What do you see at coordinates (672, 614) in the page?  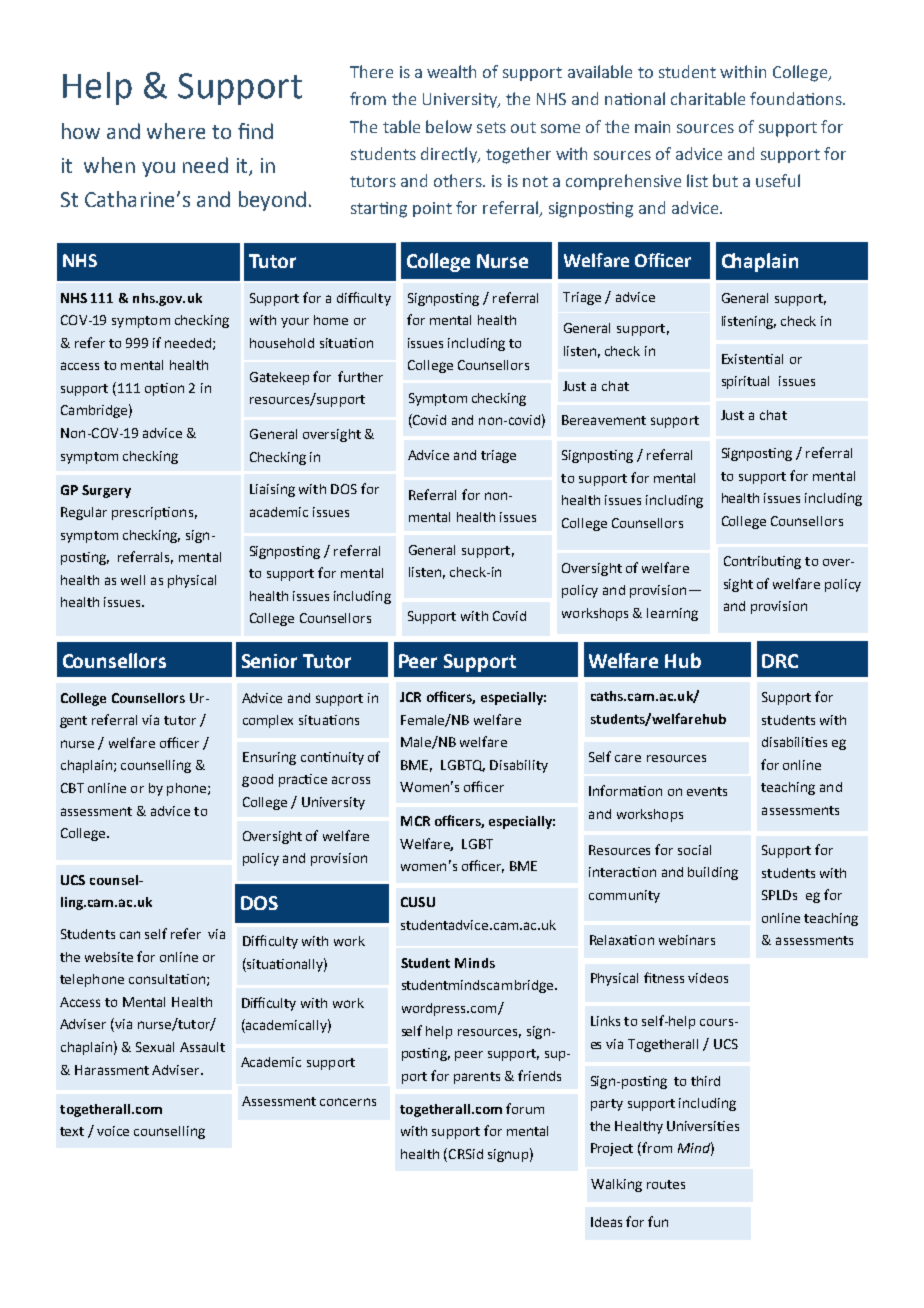 I see `learning` at bounding box center [672, 614].
